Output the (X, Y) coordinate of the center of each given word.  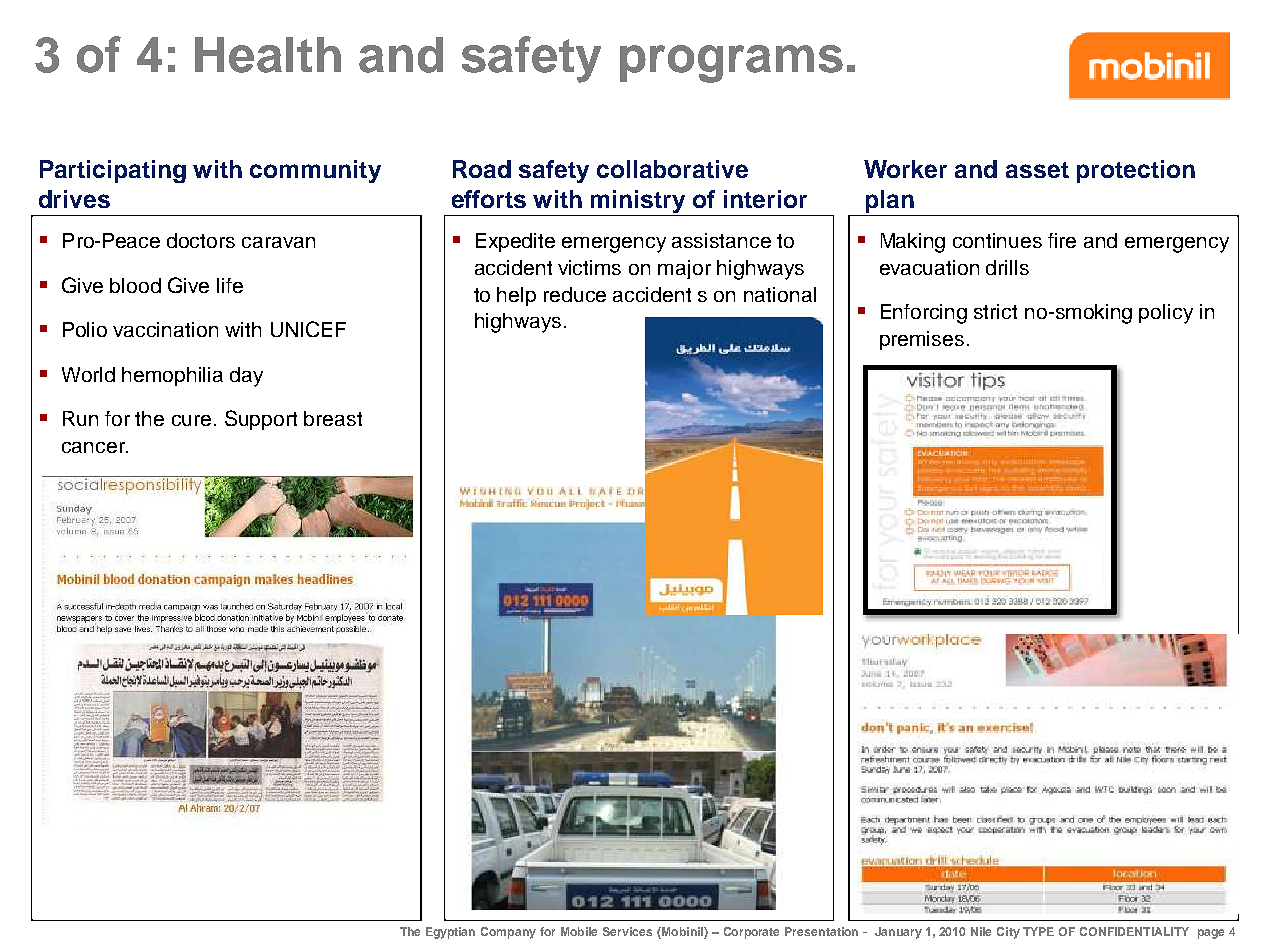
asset (1037, 170)
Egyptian (450, 933)
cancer (95, 447)
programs (731, 64)
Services (627, 931)
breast (333, 418)
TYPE (1038, 931)
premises (922, 340)
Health (268, 55)
